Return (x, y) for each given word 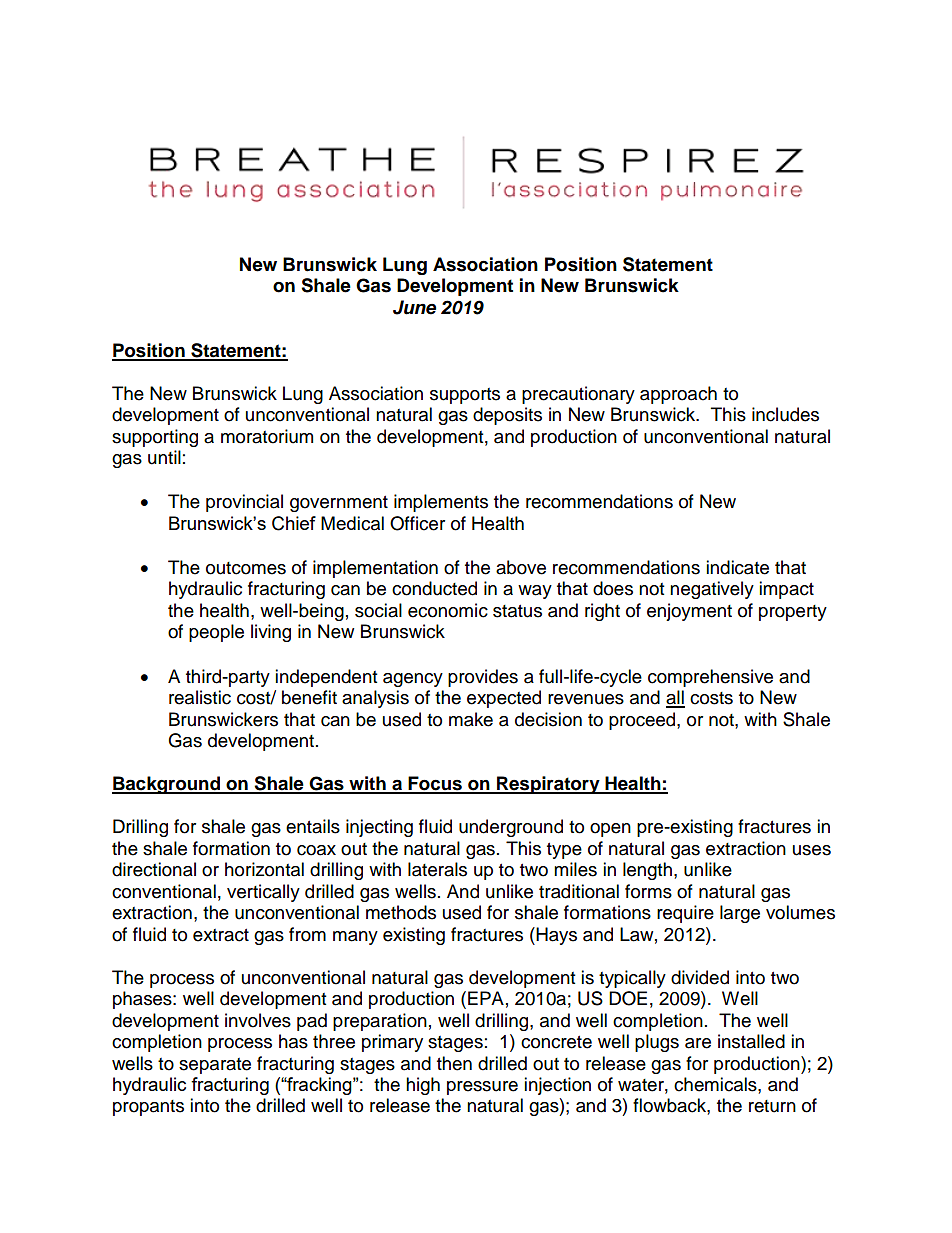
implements (441, 503)
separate (215, 1066)
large (740, 914)
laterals (437, 869)
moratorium (267, 436)
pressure (482, 1088)
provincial (244, 503)
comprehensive (710, 678)
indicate (737, 567)
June (414, 307)
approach (678, 395)
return (772, 1106)
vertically (263, 893)
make (471, 719)
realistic (200, 697)
